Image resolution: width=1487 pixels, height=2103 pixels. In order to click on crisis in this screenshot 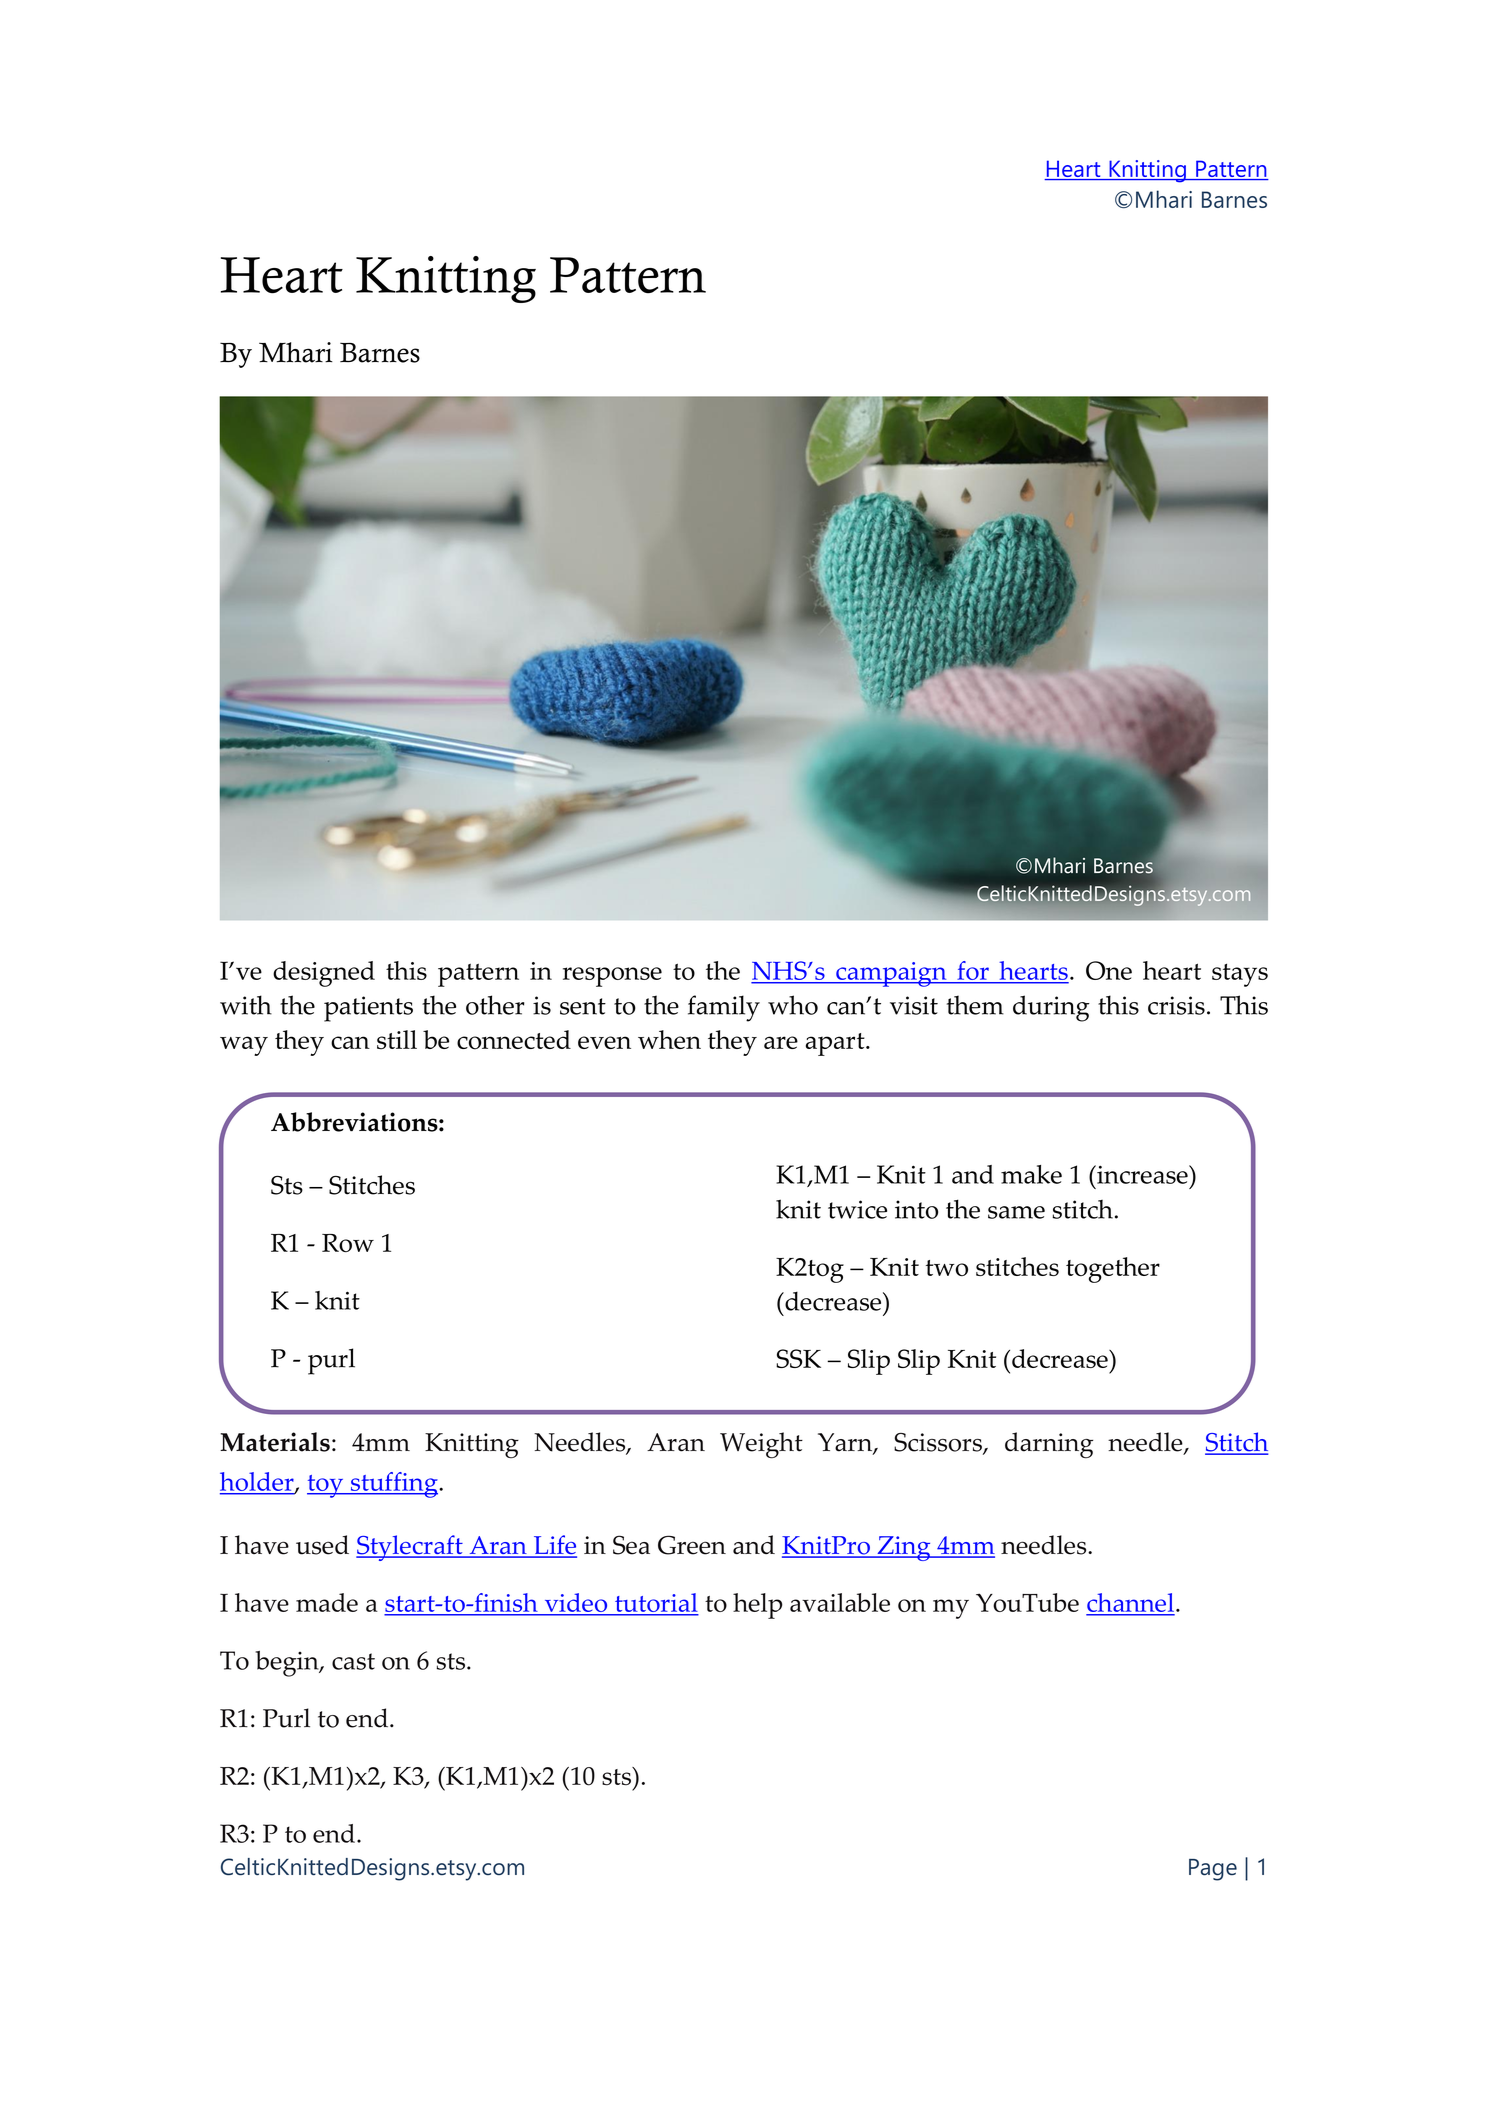, I will do `click(1176, 1005)`.
